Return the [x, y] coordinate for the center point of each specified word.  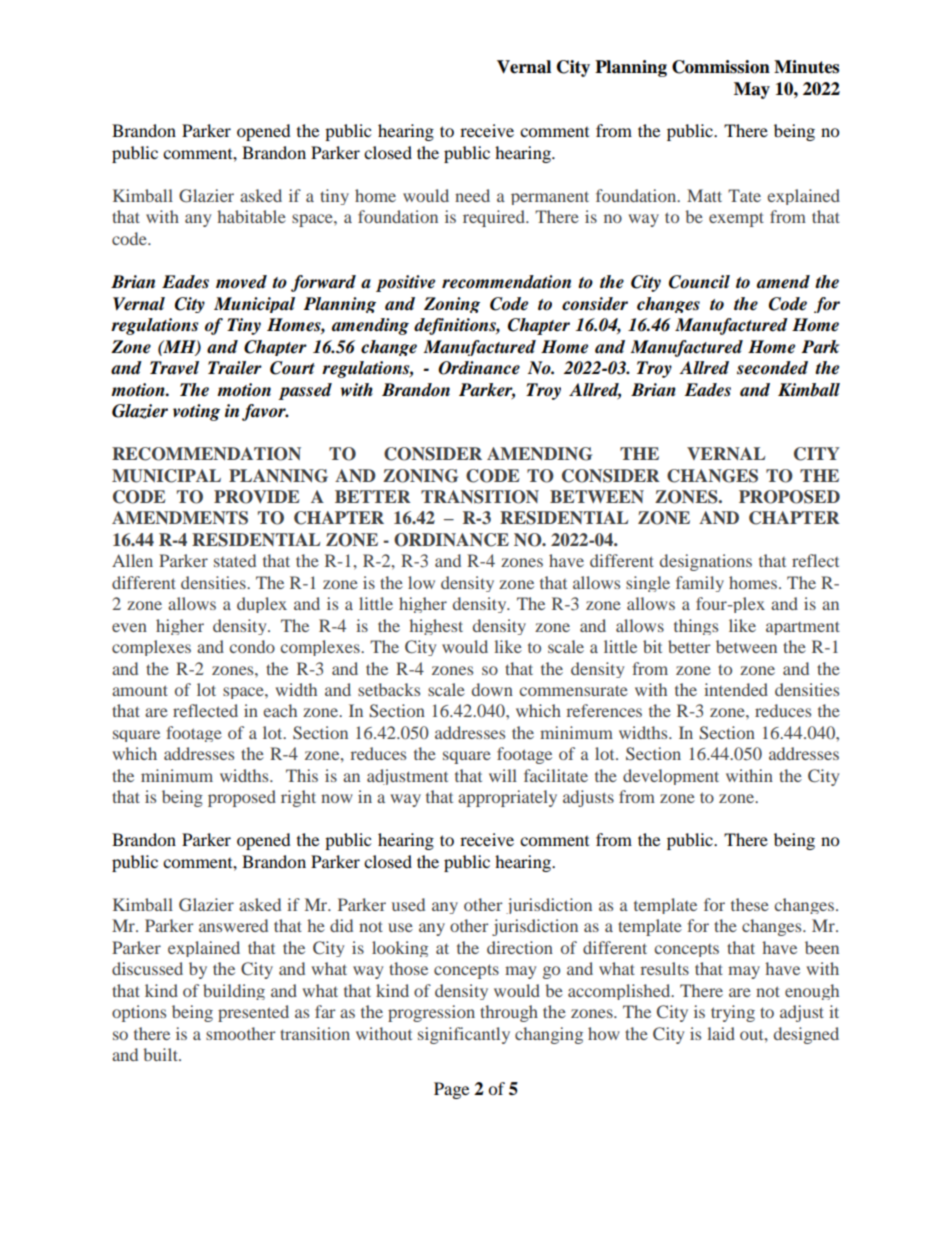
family [700, 584]
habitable [251, 216]
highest [436, 627]
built [161, 1054]
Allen [132, 560]
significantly [464, 1035]
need [472, 195]
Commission [721, 67]
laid [721, 1033]
